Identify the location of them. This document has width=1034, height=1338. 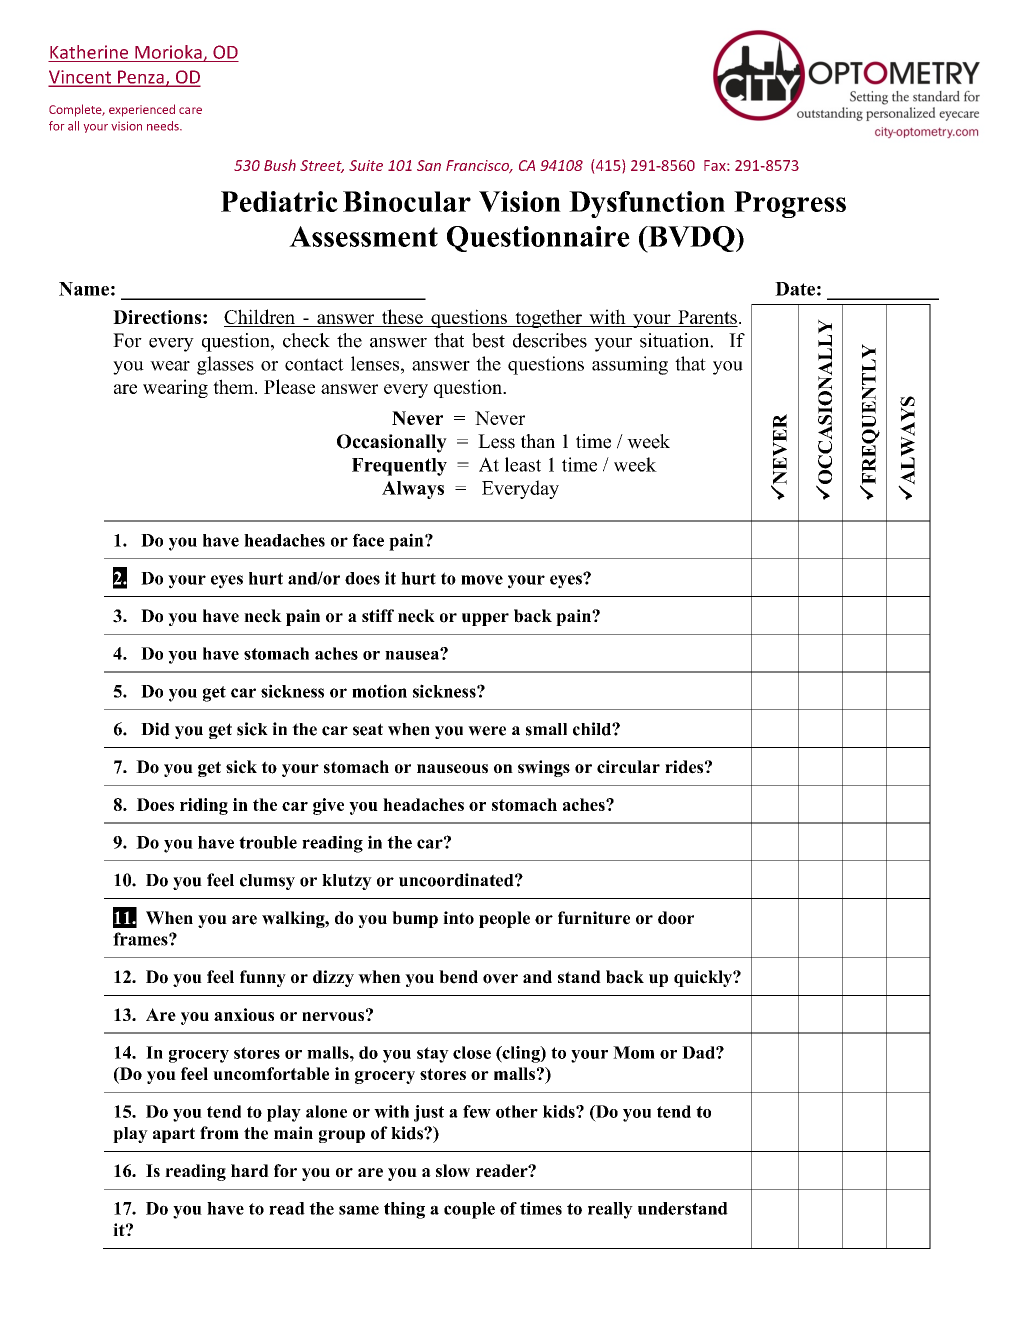
(234, 386).
